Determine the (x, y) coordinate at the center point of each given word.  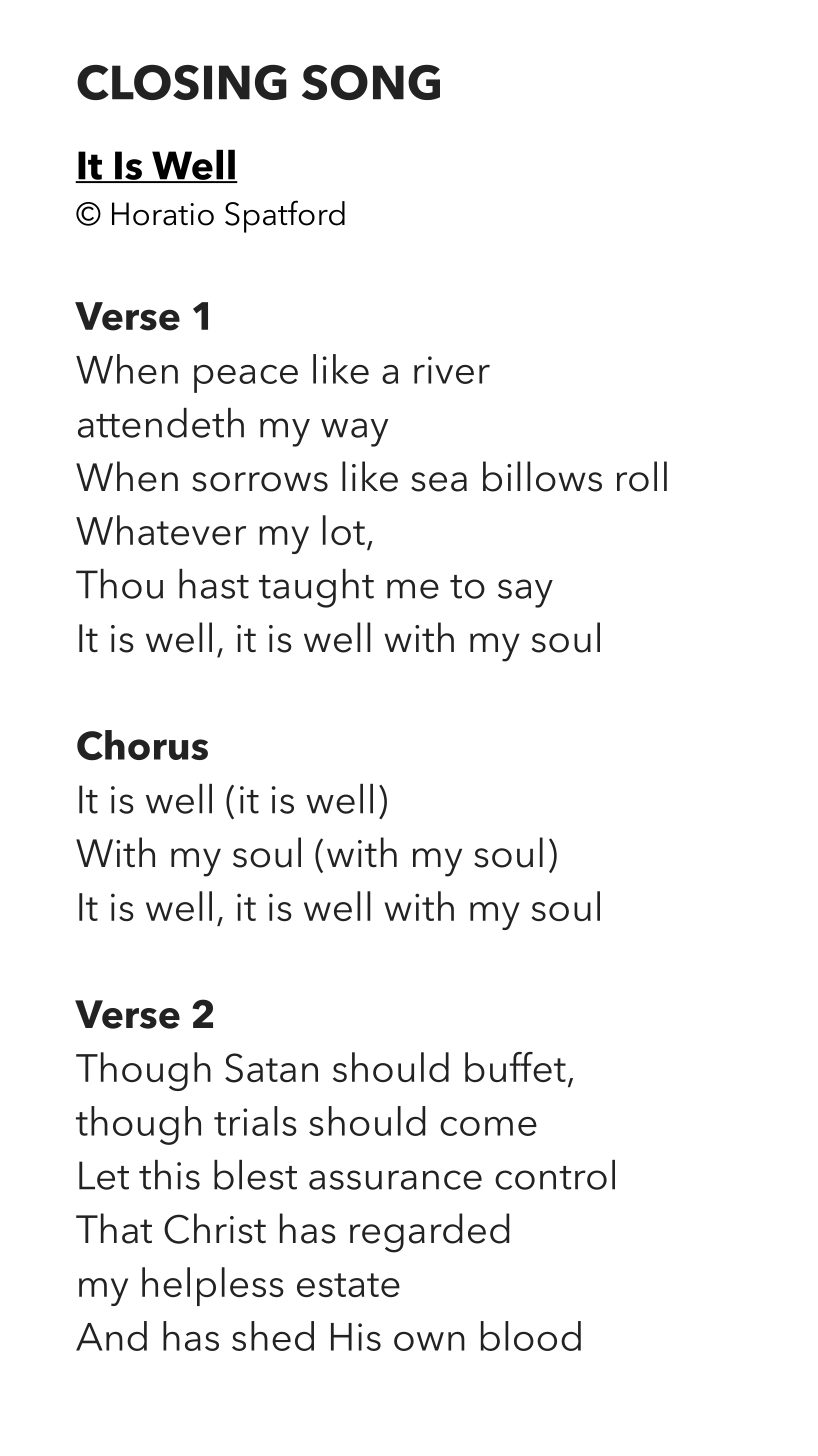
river (452, 370)
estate (348, 1285)
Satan (271, 1068)
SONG (371, 82)
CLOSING (182, 82)
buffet (515, 1067)
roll (642, 476)
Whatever (161, 530)
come (488, 1126)
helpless (213, 1286)
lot (344, 530)
